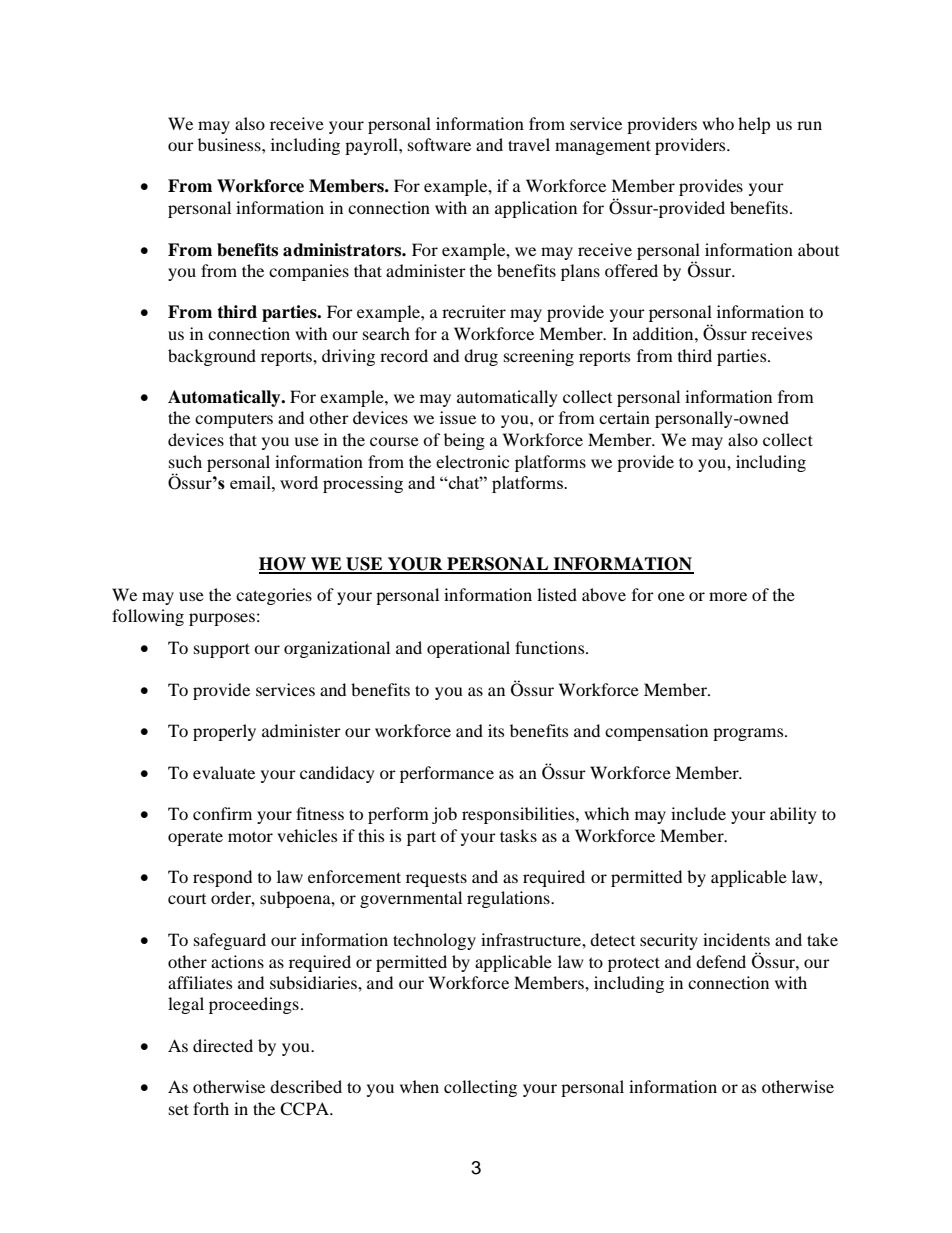  What do you see at coordinates (211, 1108) in the page?
I see `forth` at bounding box center [211, 1108].
